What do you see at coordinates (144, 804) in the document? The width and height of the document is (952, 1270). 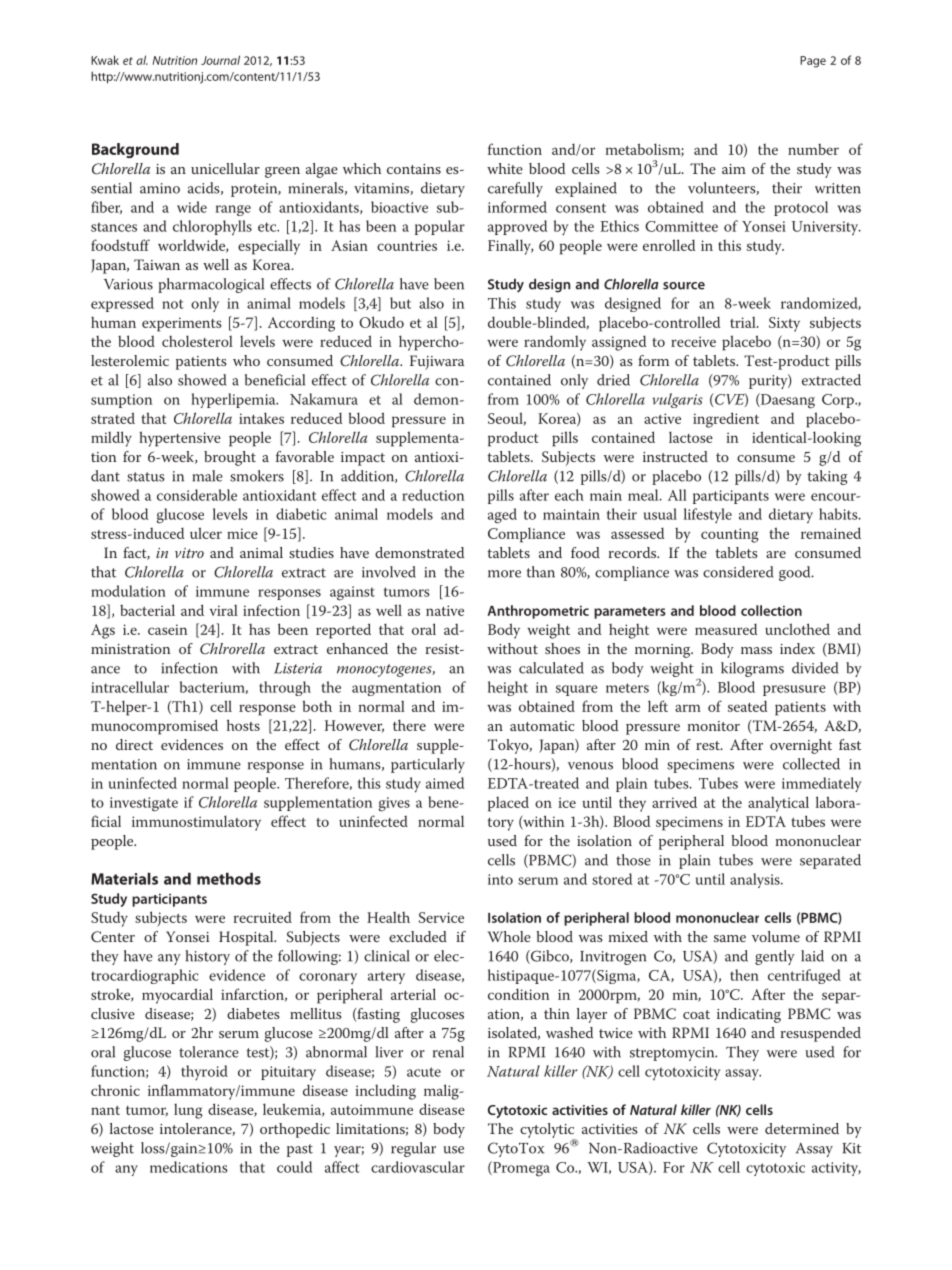 I see `investigate` at bounding box center [144, 804].
